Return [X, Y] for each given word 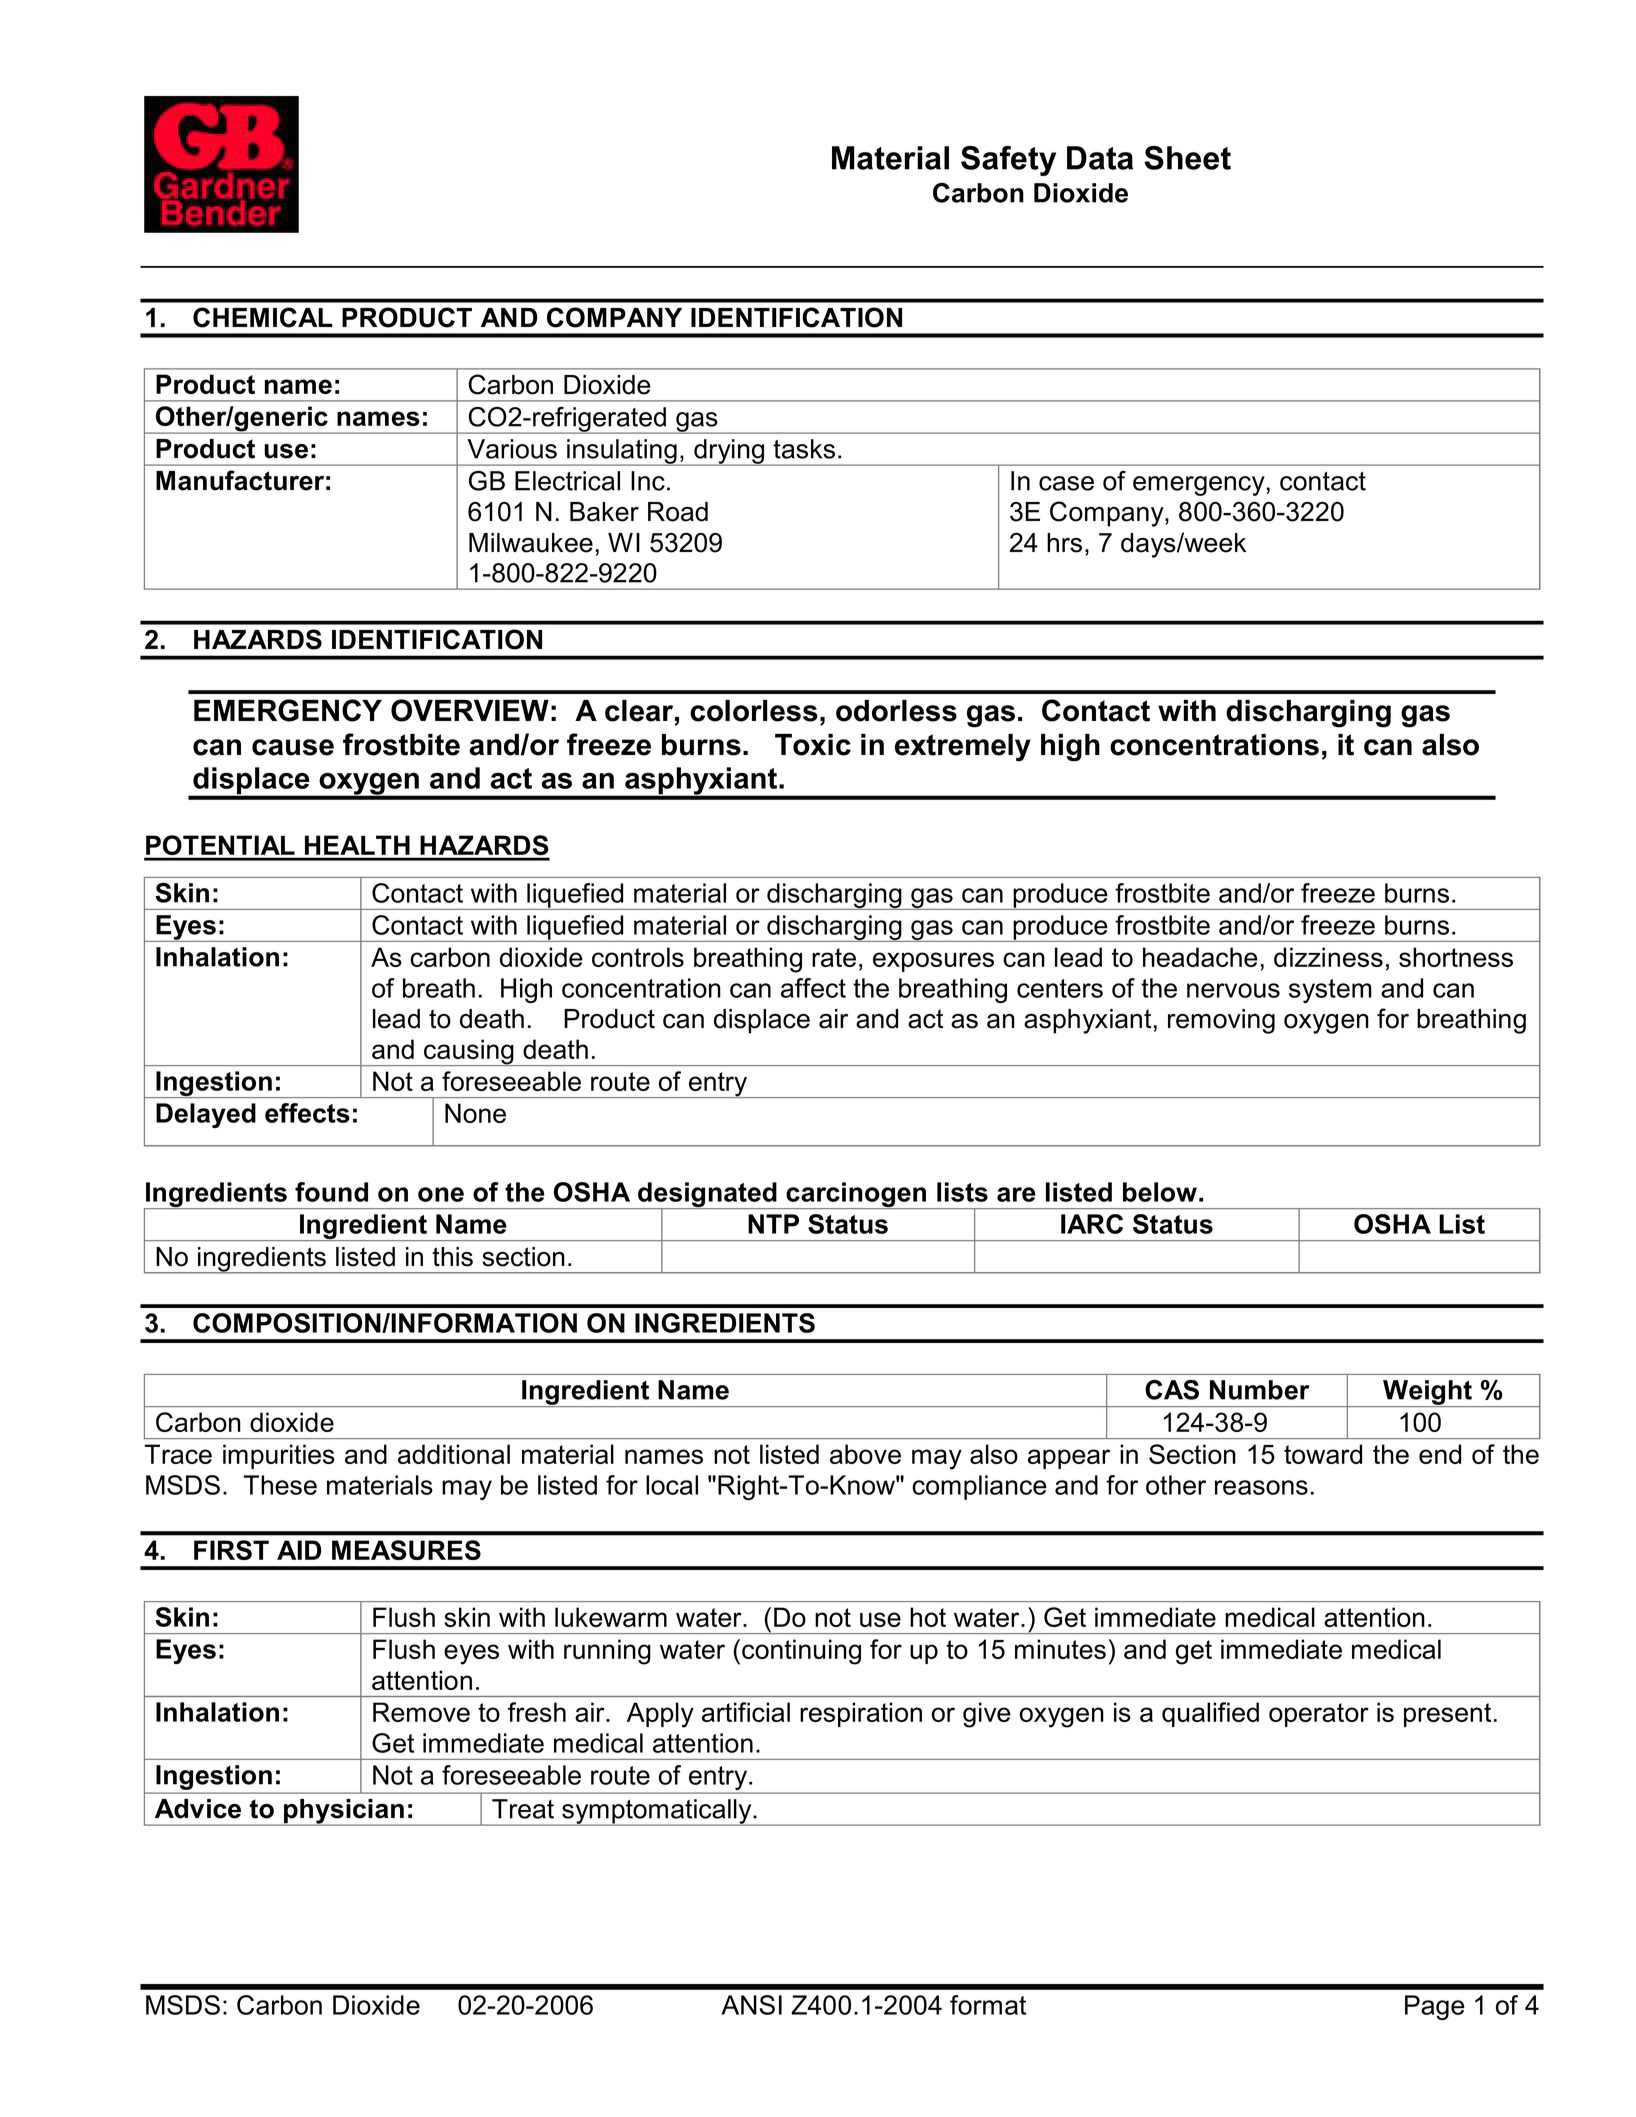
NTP [773, 1224]
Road [678, 512]
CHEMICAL [263, 317]
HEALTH [357, 845]
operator [1319, 1715]
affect [813, 988]
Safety [1008, 161]
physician [344, 1812]
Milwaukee [531, 543]
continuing [801, 1652]
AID [299, 1550]
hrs [1064, 543]
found [331, 1192]
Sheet [1187, 158]
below [1160, 1192]
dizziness [1328, 957]
